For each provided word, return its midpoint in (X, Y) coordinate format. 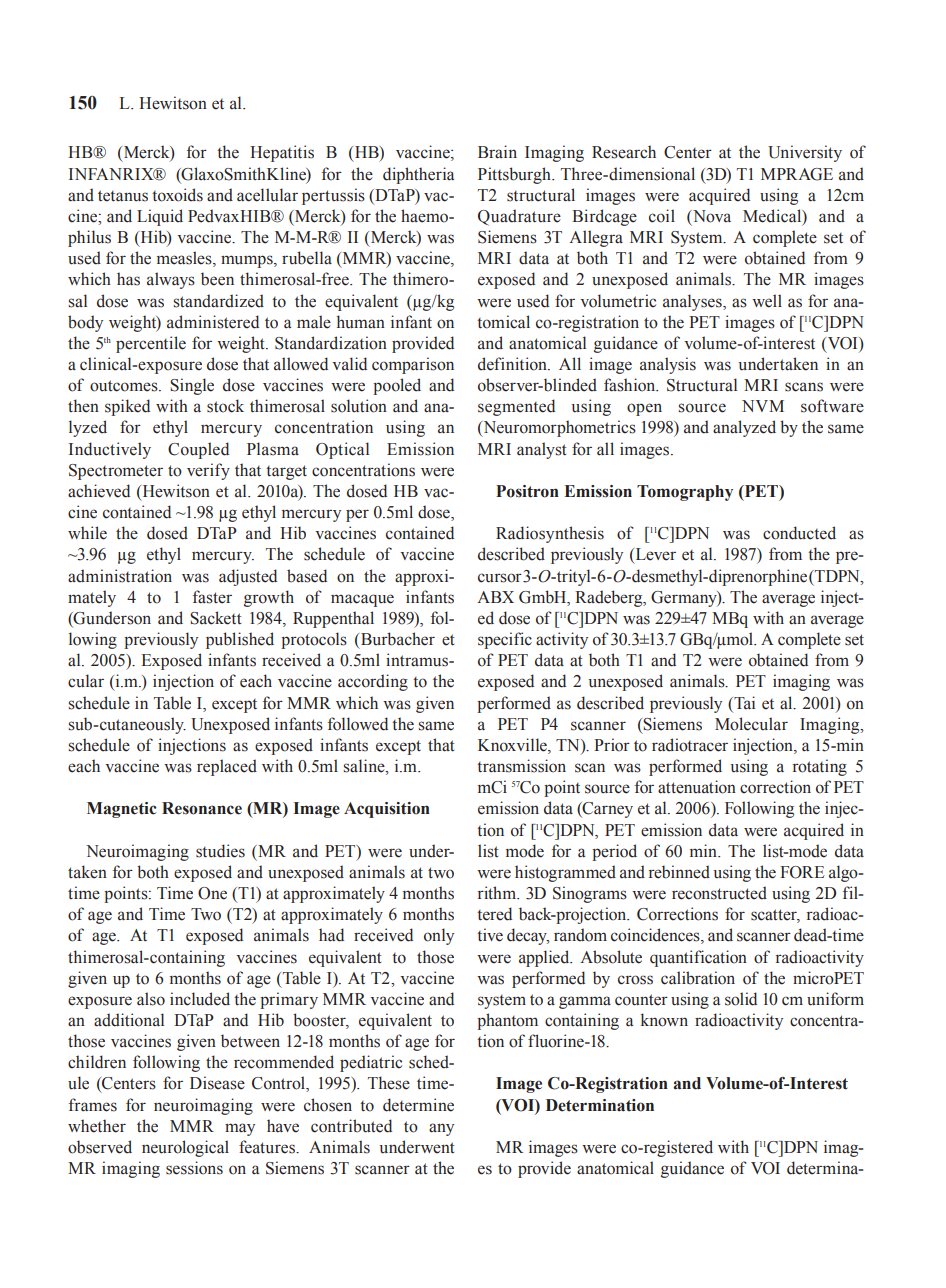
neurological (185, 1148)
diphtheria (418, 175)
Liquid (160, 217)
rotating (820, 767)
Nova (711, 216)
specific (505, 640)
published (240, 640)
